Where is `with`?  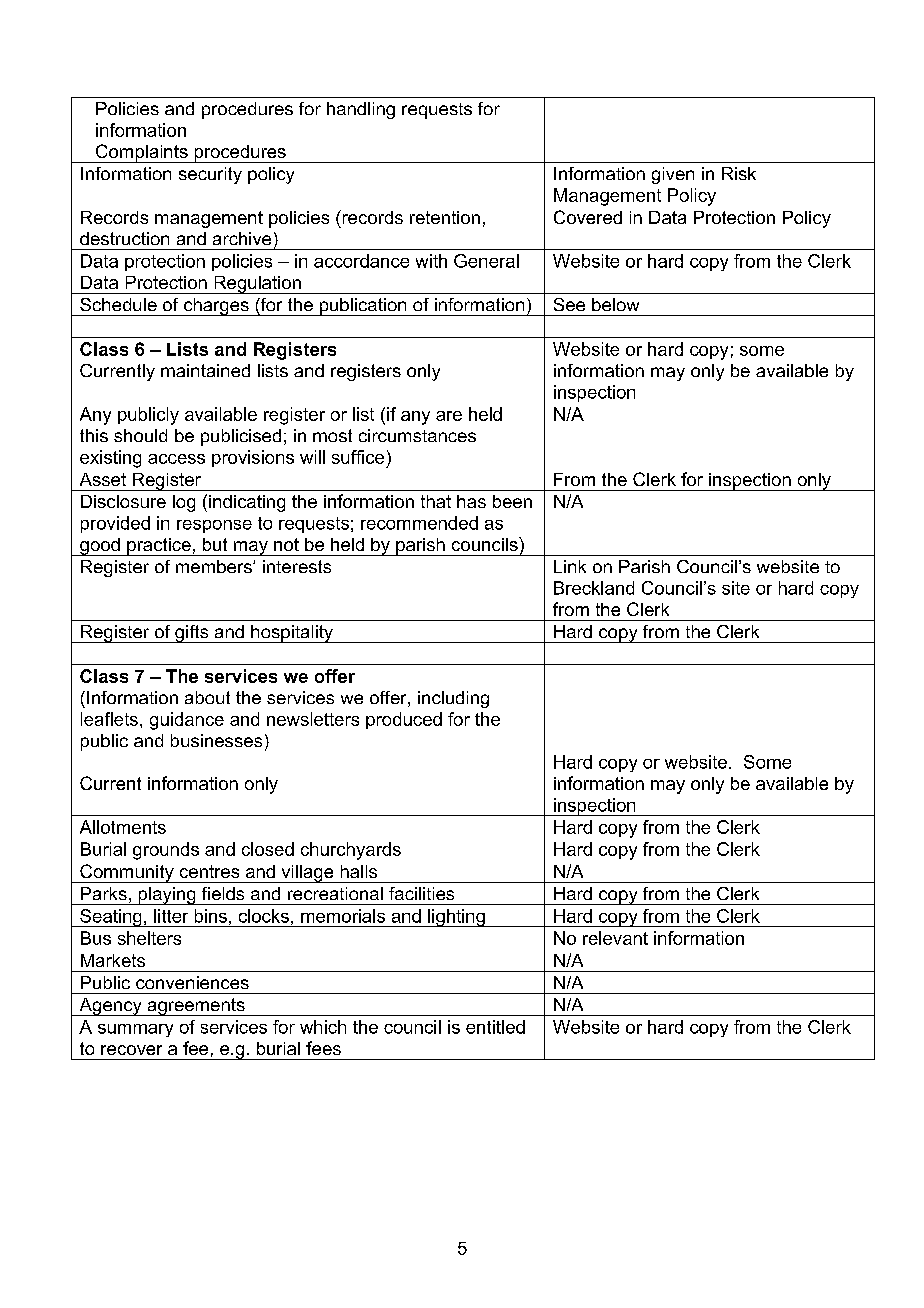
with is located at coordinates (431, 261).
